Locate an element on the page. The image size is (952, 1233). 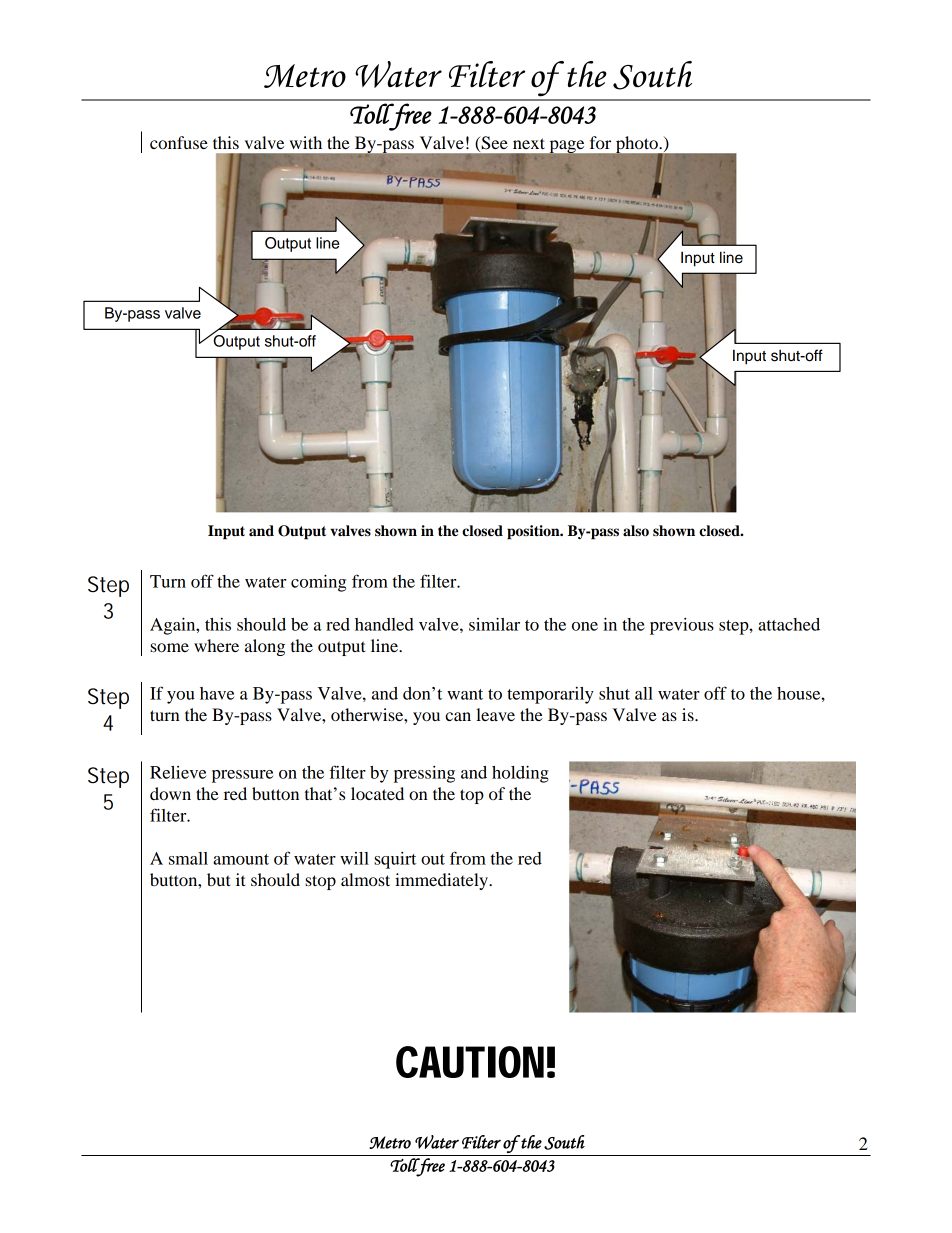
amount is located at coordinates (241, 859).
